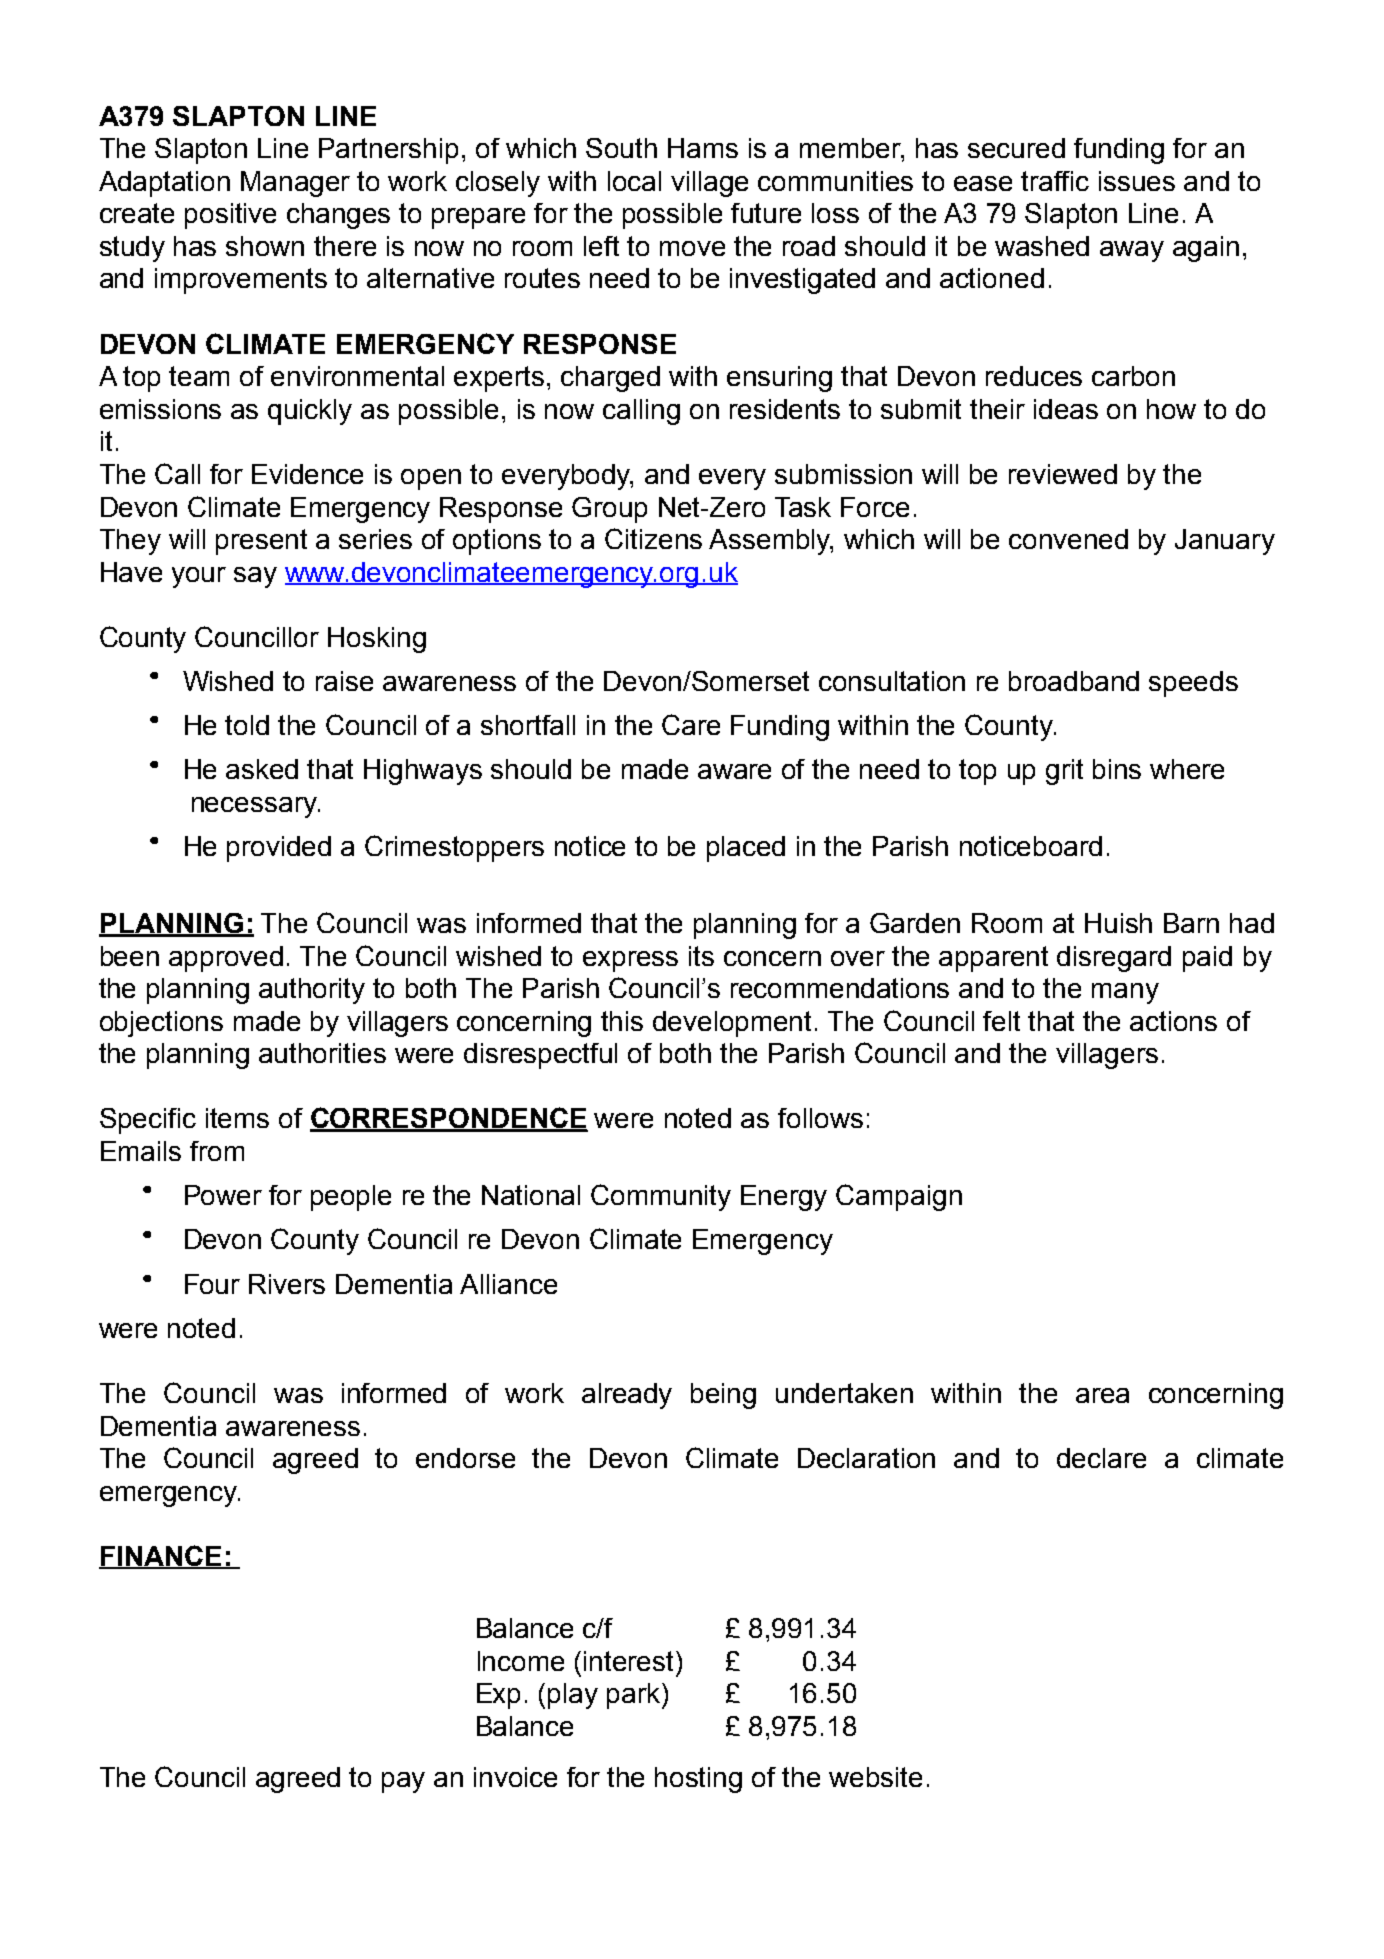  I want to click on Power, so click(223, 1195).
